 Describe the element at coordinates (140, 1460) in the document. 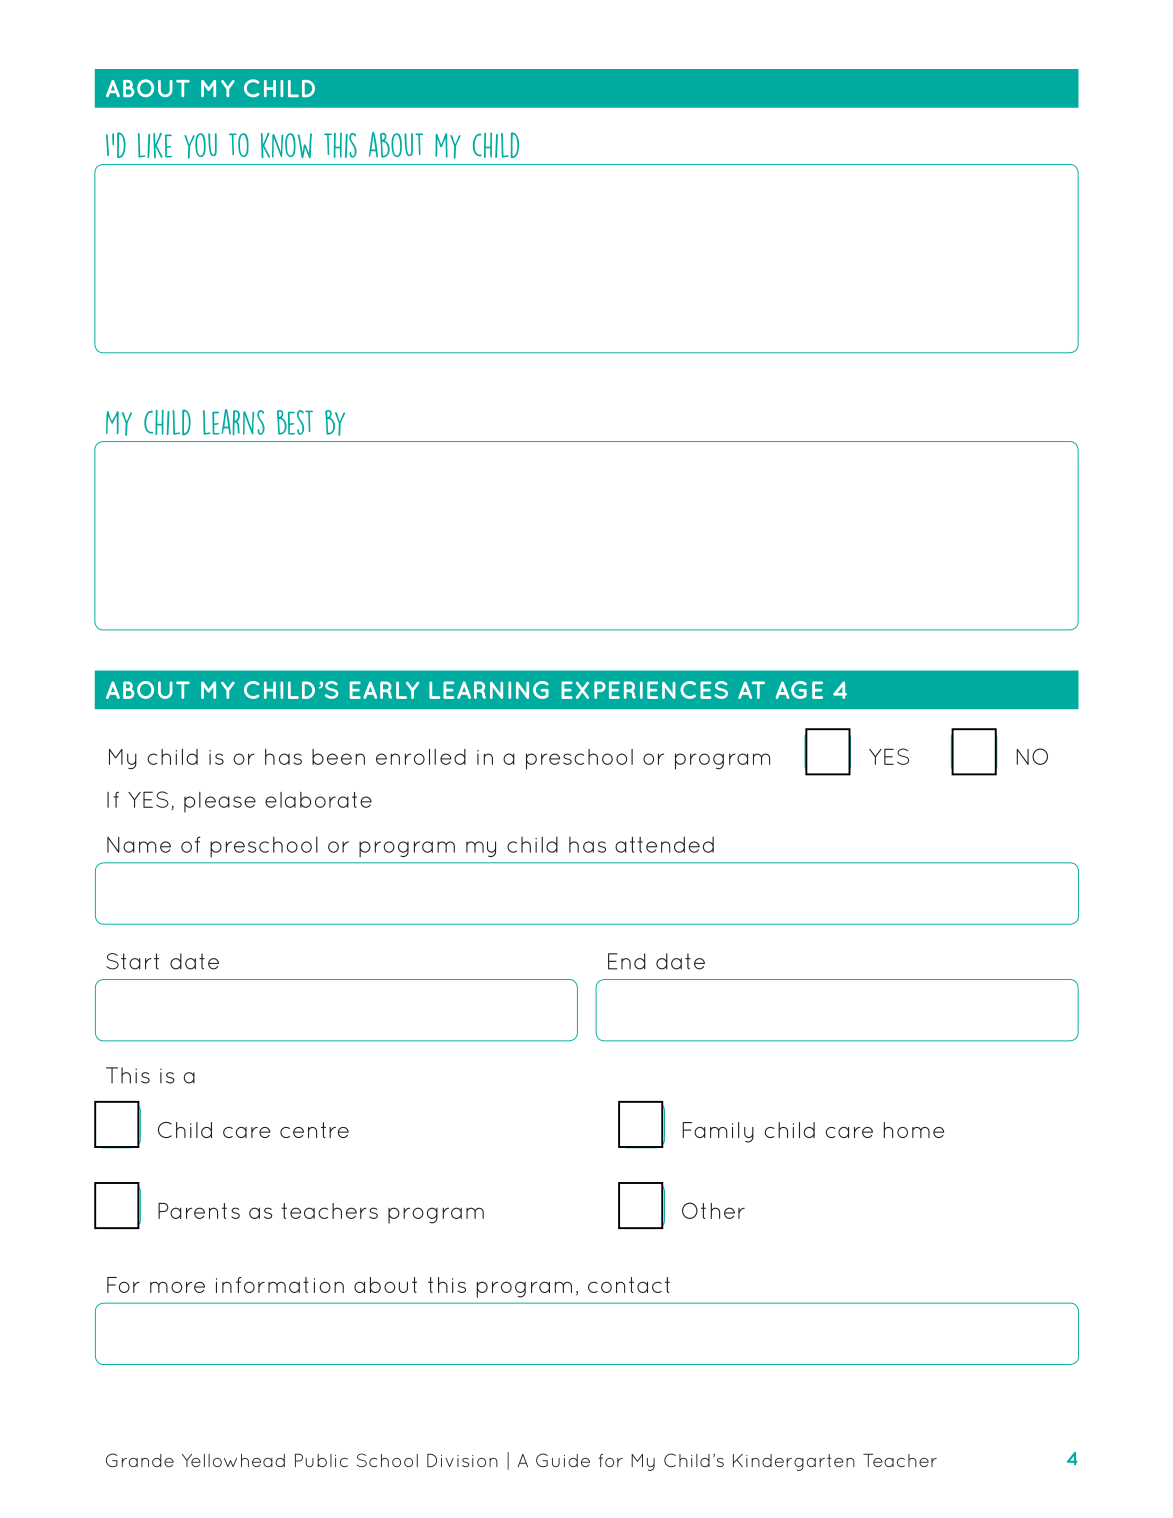

I see `Grande` at that location.
